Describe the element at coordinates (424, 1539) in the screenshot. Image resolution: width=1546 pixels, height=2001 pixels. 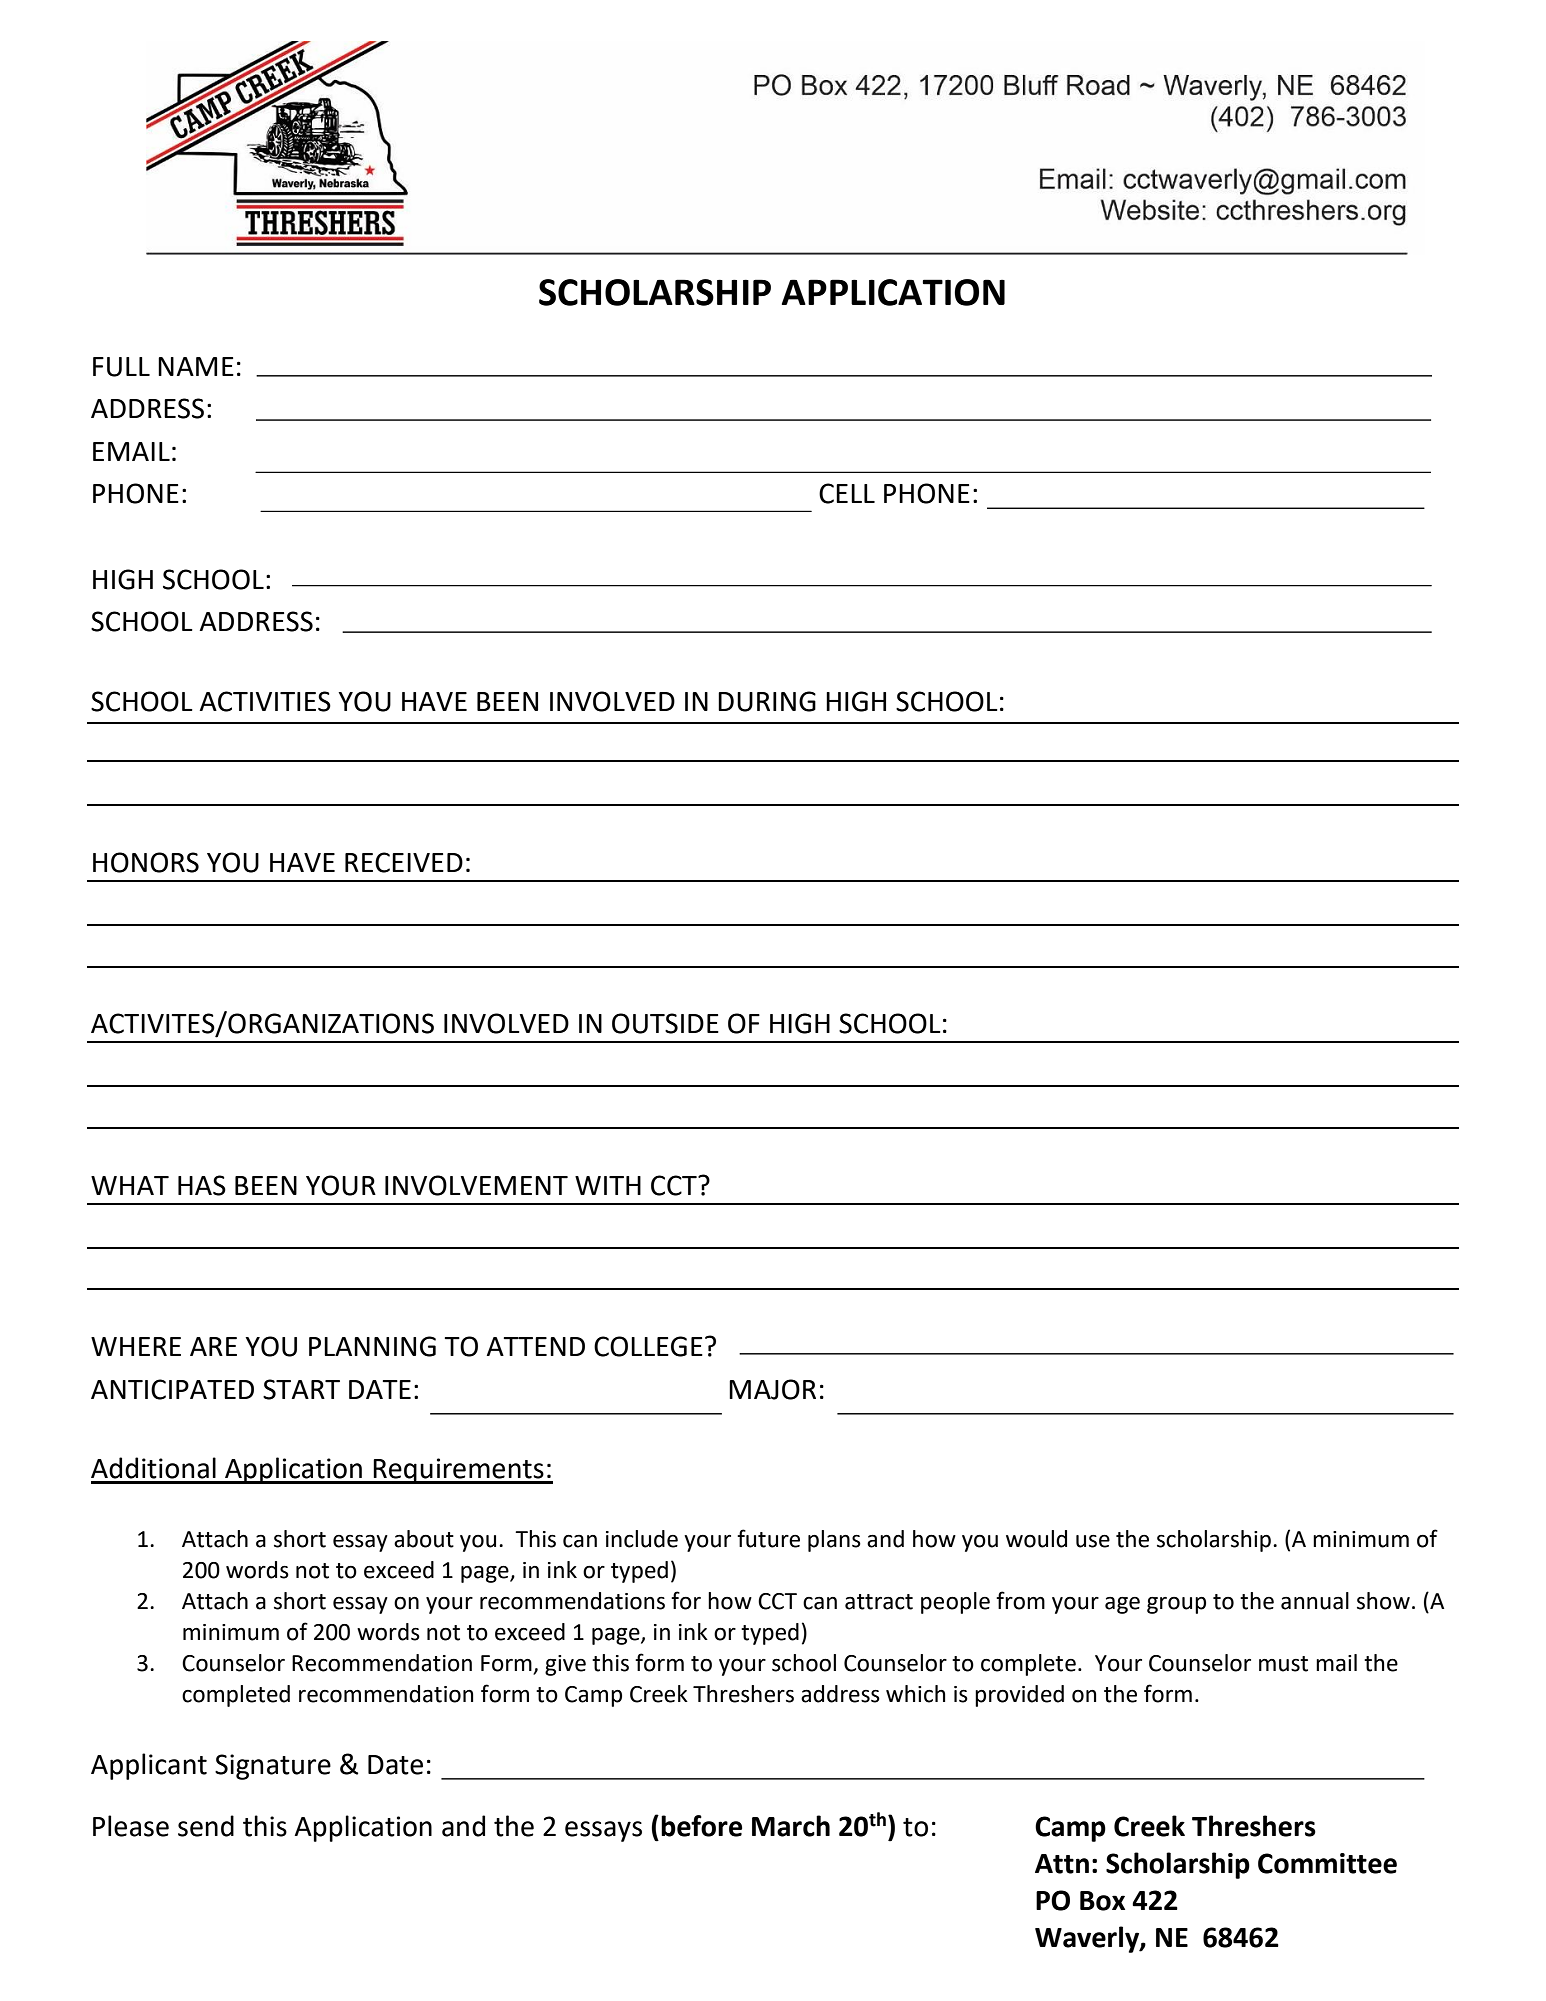
I see `about` at that location.
